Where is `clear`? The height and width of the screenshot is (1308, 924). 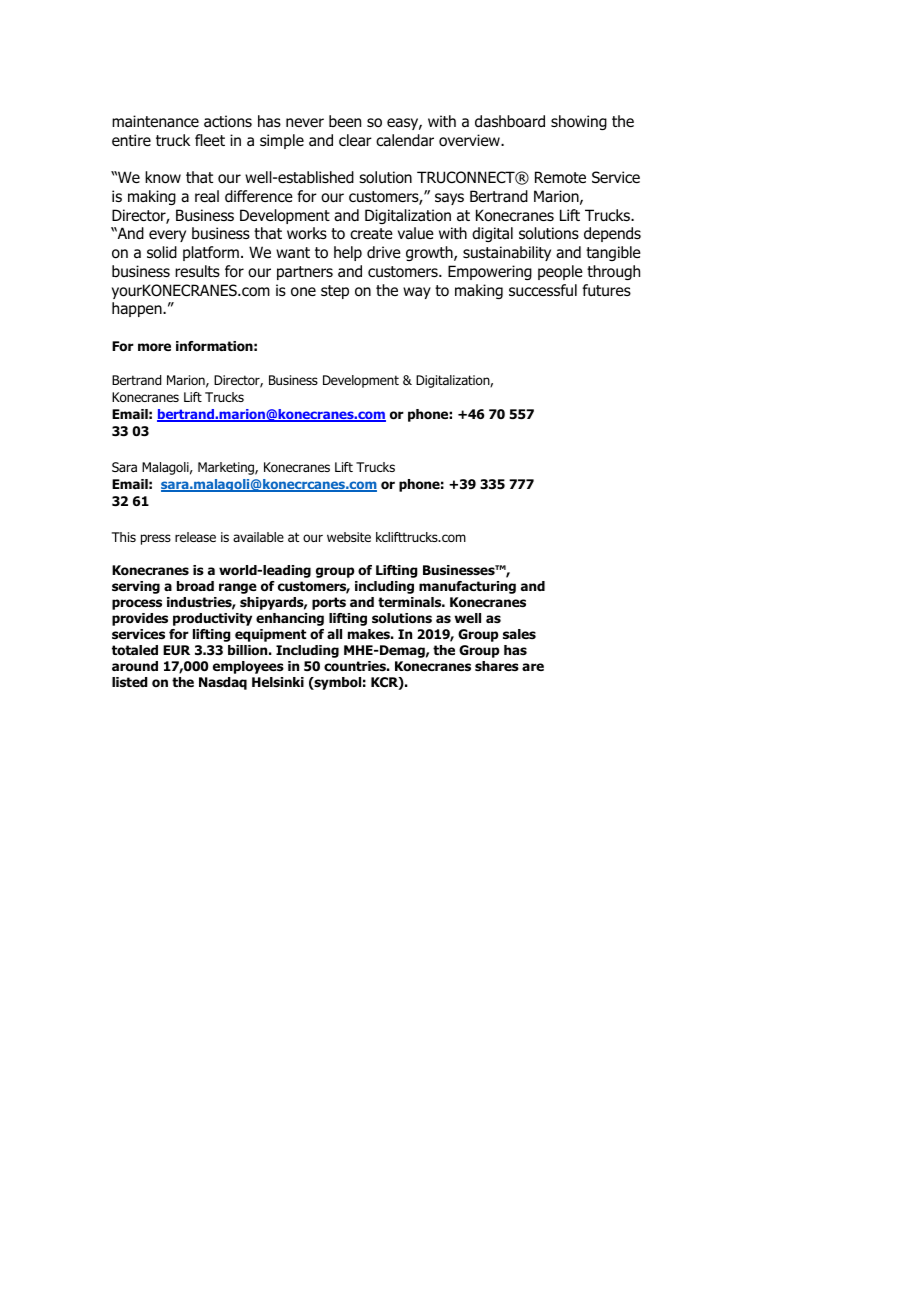
clear is located at coordinates (355, 140).
